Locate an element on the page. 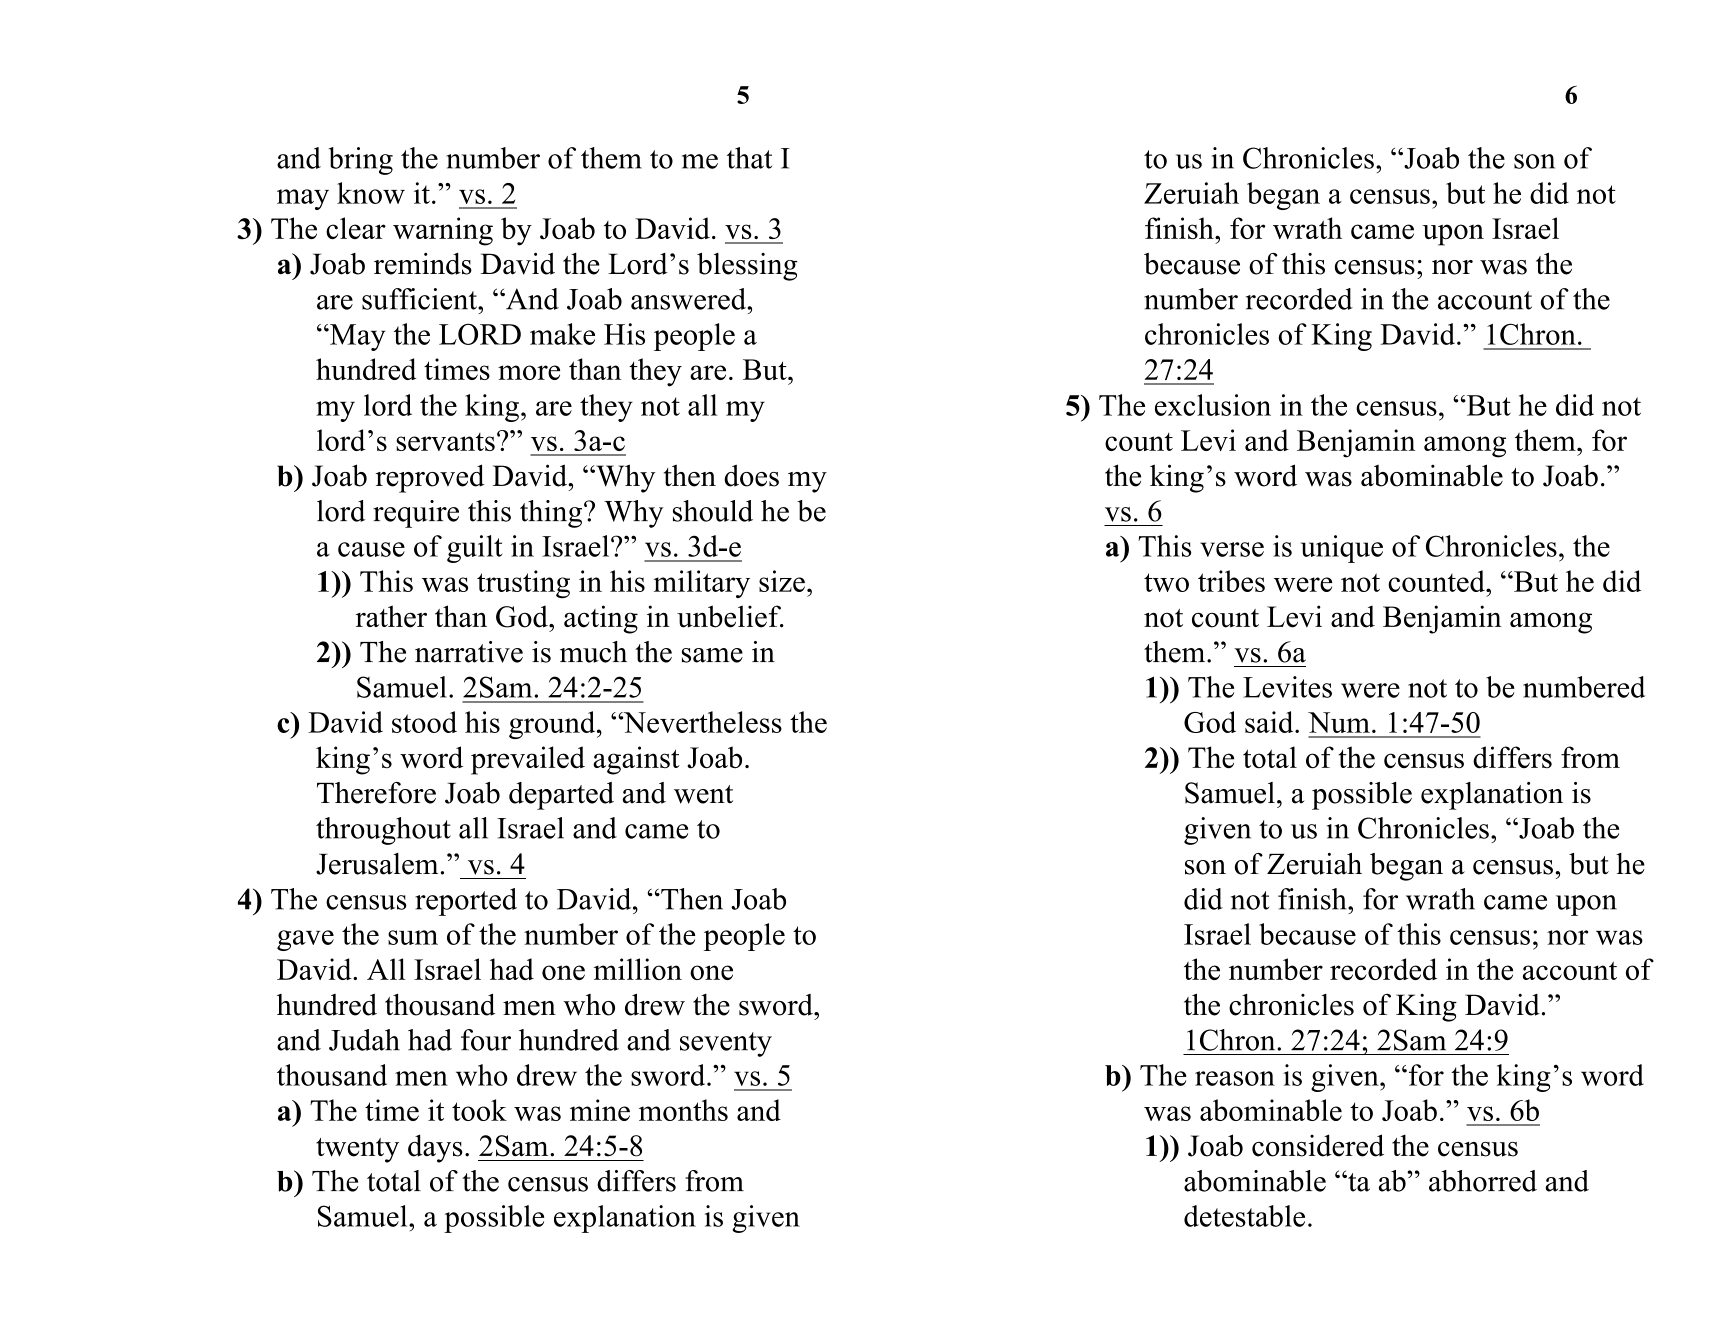 Image resolution: width=1735 pixels, height=1341 pixels. considered is located at coordinates (1318, 1145).
